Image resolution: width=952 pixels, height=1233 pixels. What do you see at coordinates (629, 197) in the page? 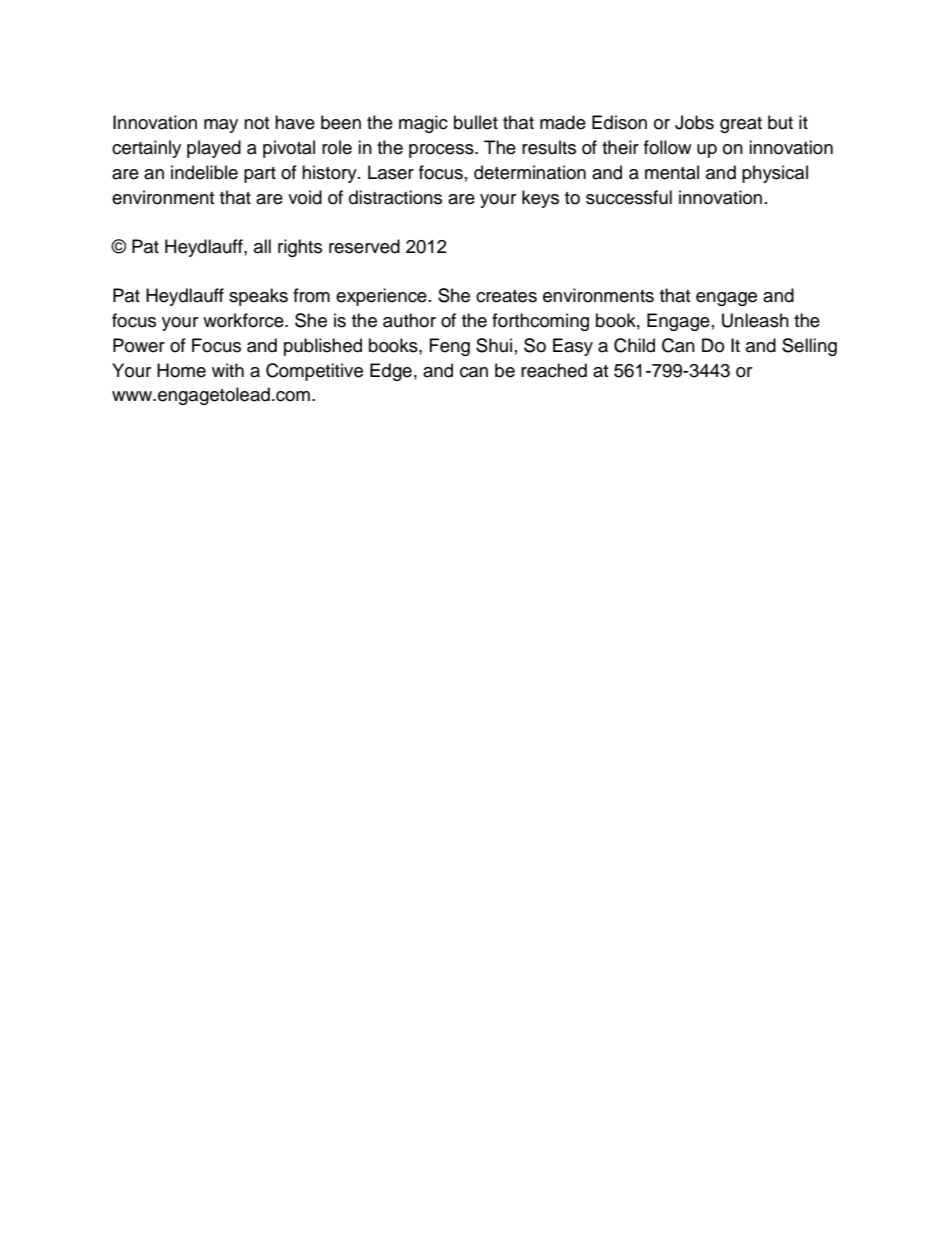
I see `successful` at bounding box center [629, 197].
